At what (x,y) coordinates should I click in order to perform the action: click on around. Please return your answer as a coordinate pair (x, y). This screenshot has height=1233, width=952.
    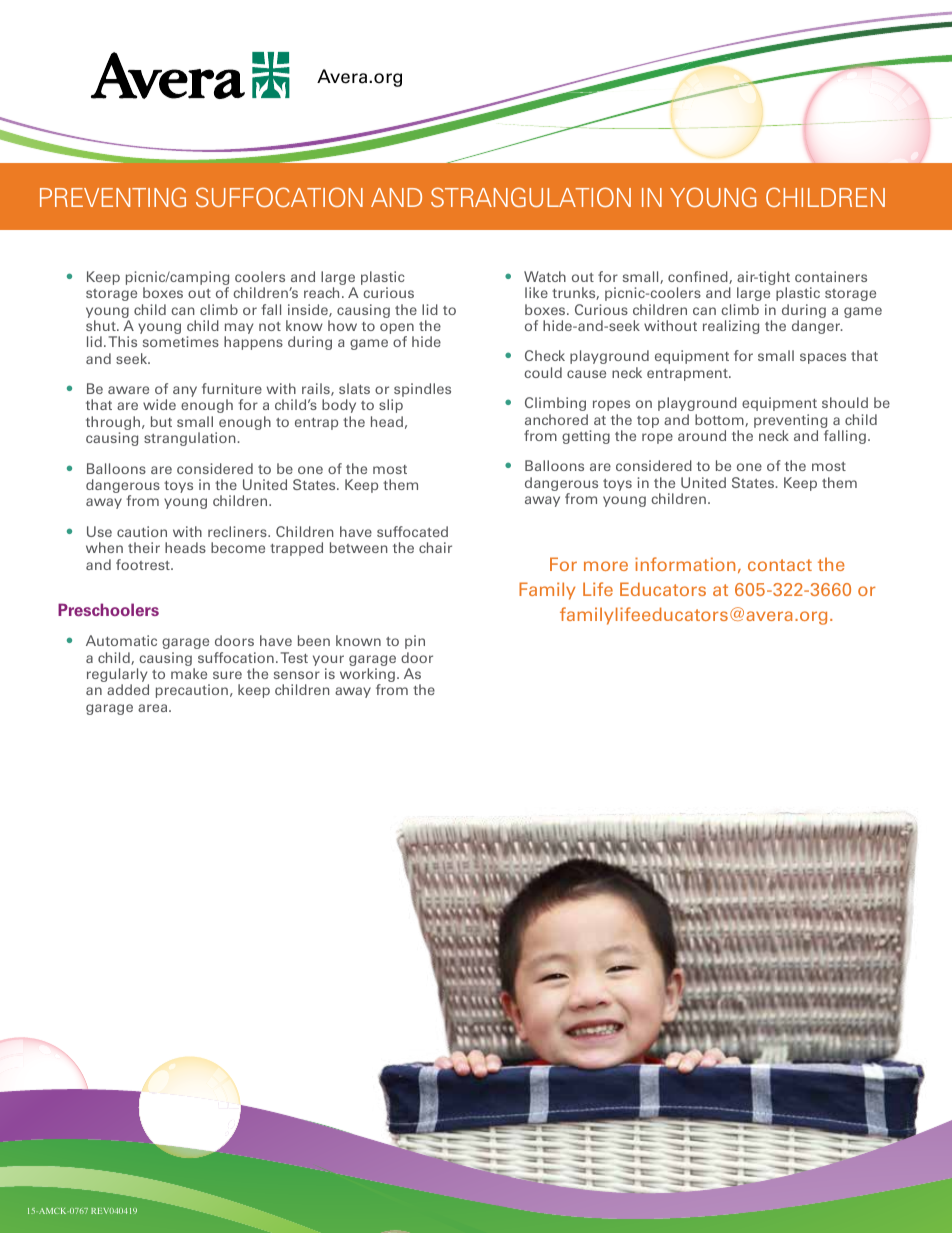
    Looking at the image, I should click on (702, 435).
